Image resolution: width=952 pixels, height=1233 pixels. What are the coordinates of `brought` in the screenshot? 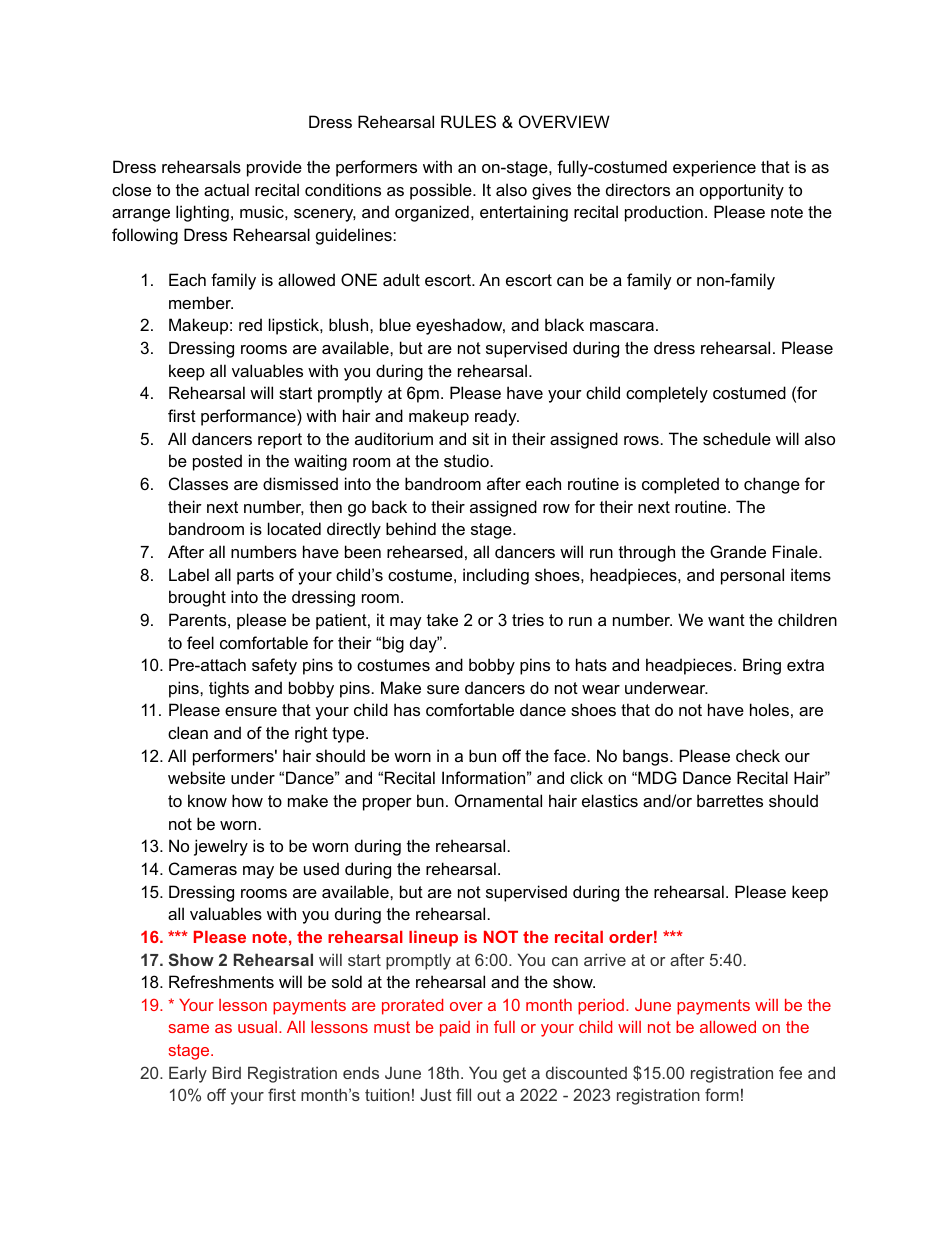 It's located at (197, 598).
